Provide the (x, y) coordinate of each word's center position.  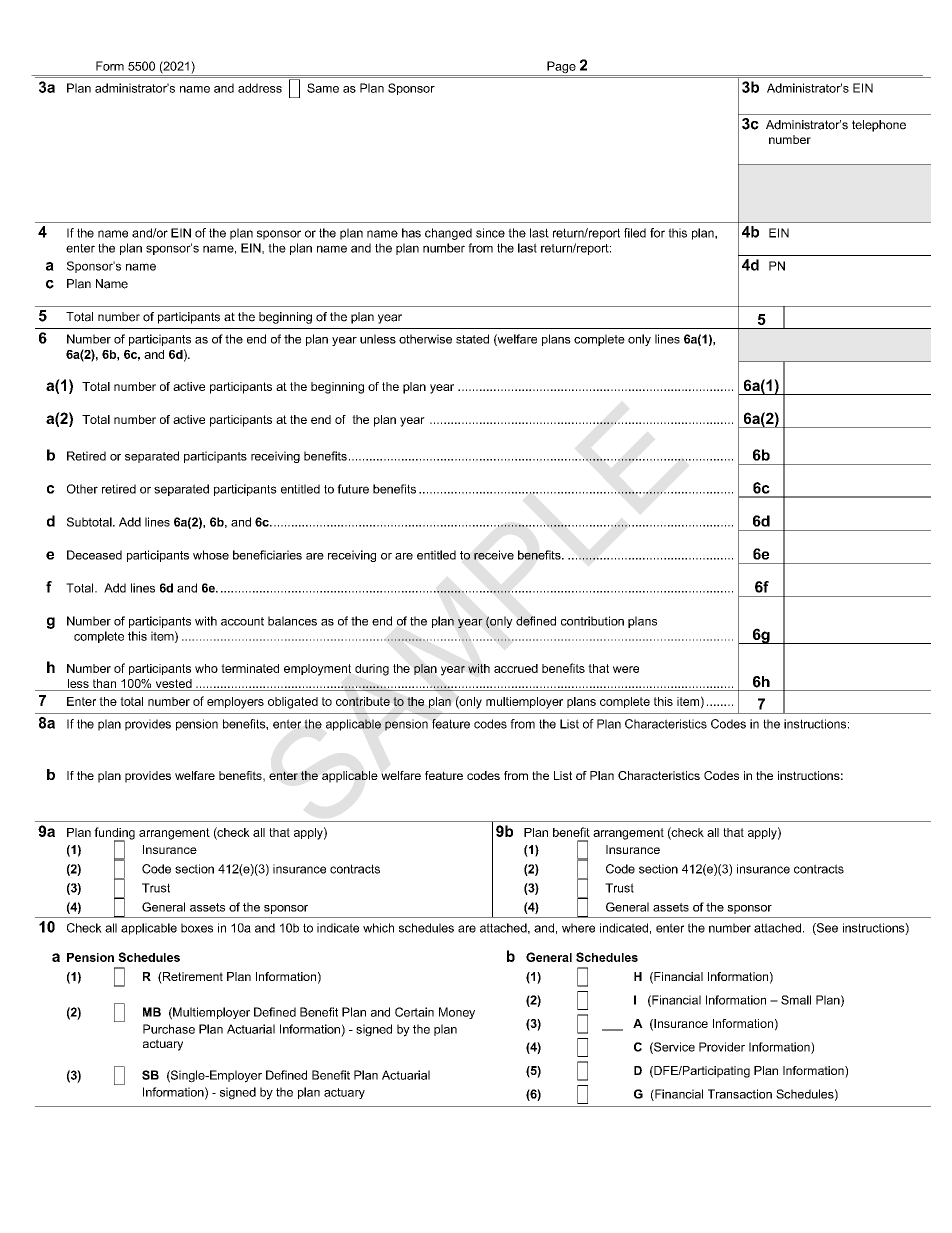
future (353, 489)
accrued (516, 668)
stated (472, 339)
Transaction (740, 1094)
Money (457, 1013)
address (260, 88)
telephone (879, 126)
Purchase (169, 1029)
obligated (293, 703)
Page (561, 68)
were (626, 669)
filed (635, 233)
